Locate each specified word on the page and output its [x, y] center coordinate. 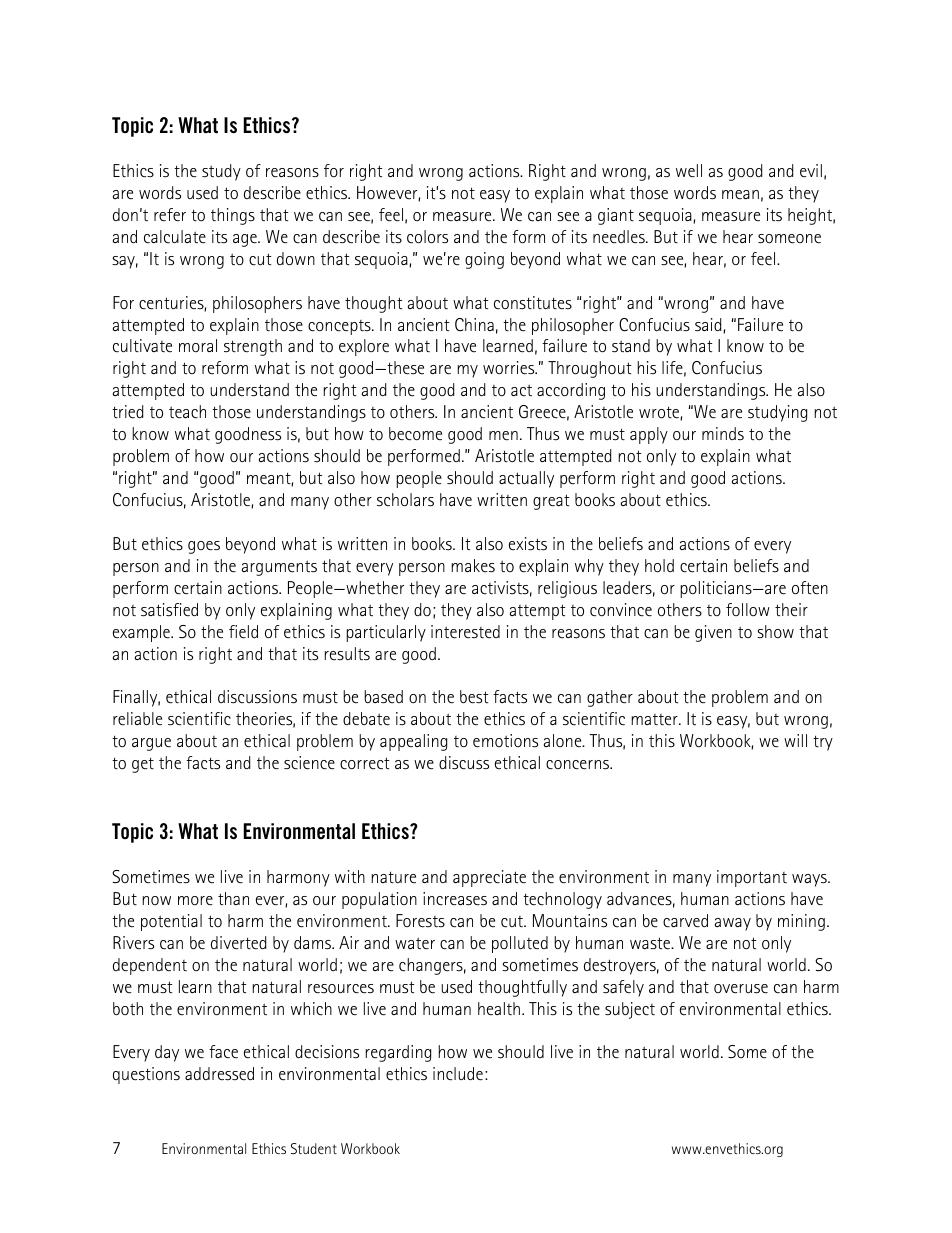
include [458, 1074]
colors [427, 237]
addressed [219, 1074]
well [689, 171]
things [233, 216]
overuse [741, 989]
